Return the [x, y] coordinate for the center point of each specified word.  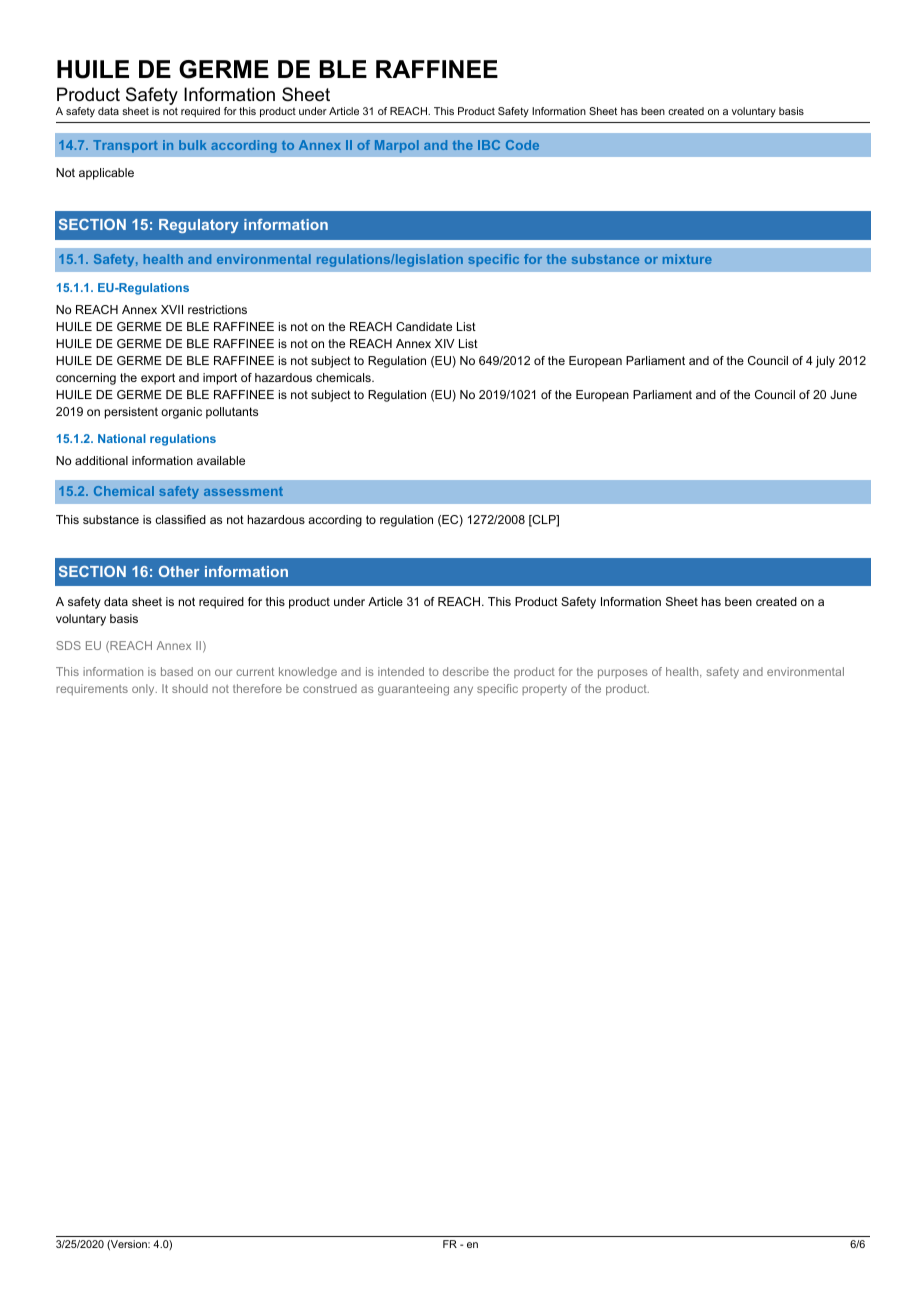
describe [466, 671]
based [177, 671]
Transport [125, 146]
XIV [445, 343]
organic [181, 413]
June [843, 394]
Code [522, 145]
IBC [489, 145]
